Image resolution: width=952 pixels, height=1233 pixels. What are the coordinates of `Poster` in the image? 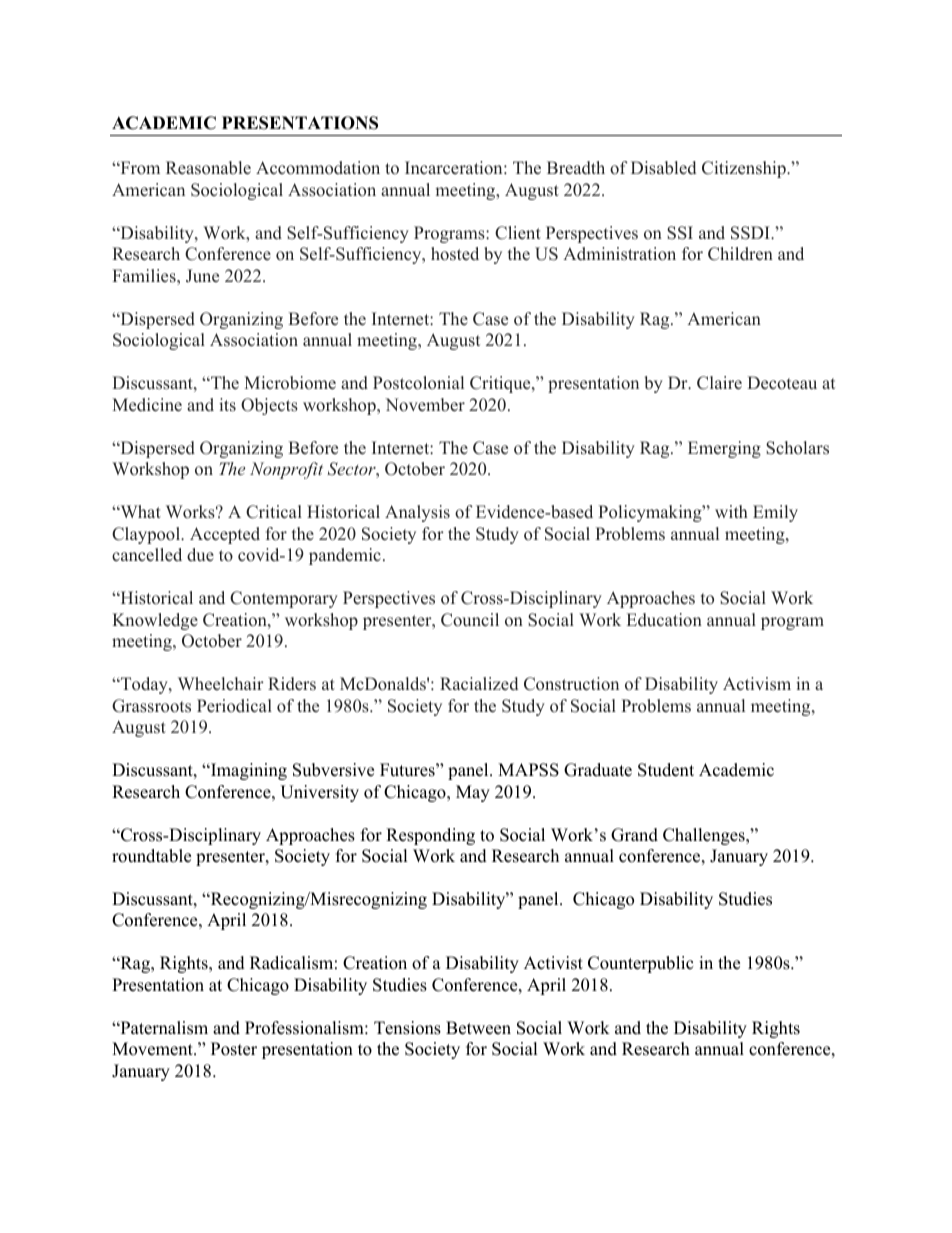 It's located at (234, 1049).
